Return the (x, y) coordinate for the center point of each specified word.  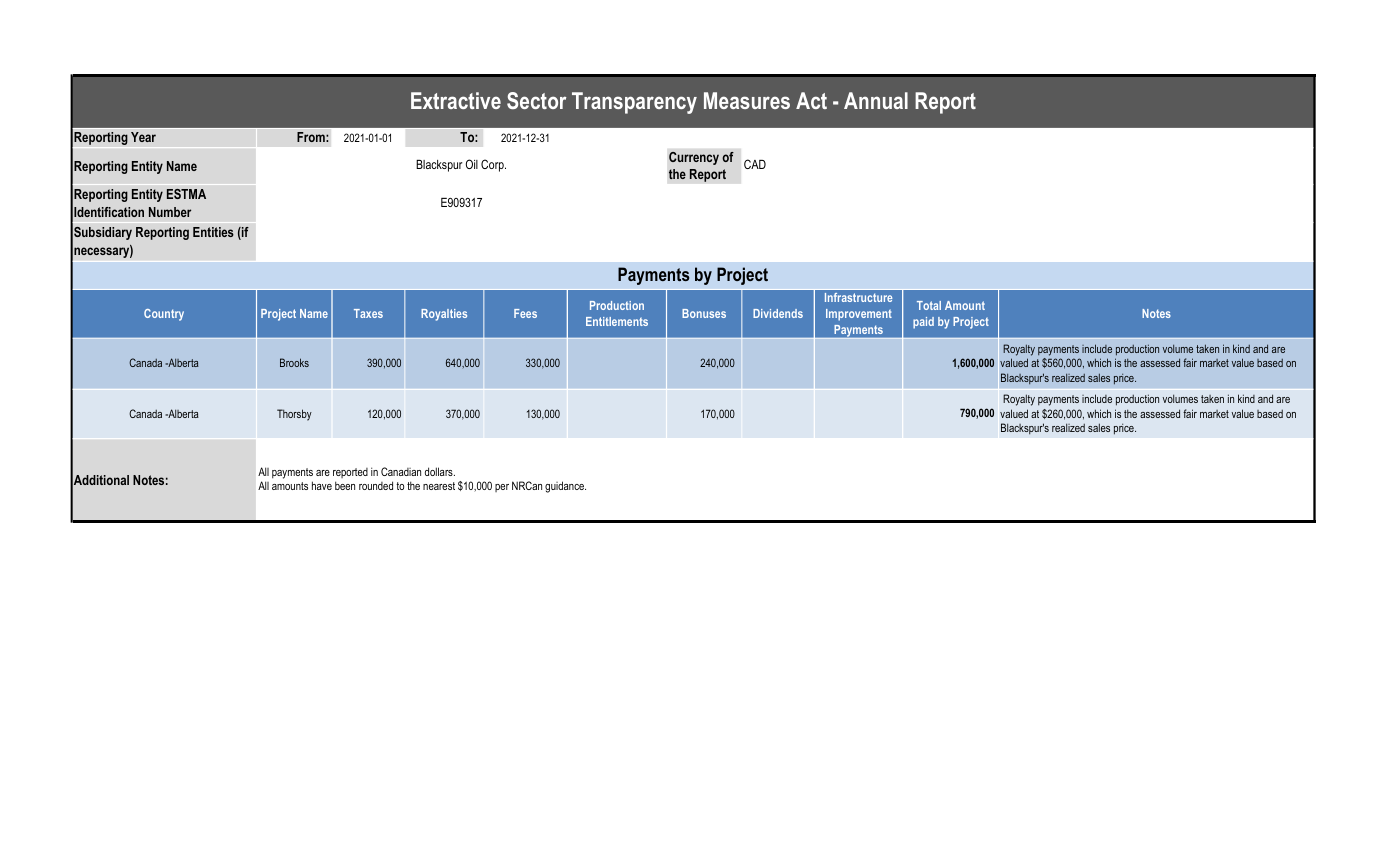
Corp (493, 165)
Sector (536, 100)
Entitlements (617, 321)
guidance (565, 487)
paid (923, 323)
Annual (876, 100)
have (322, 485)
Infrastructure (858, 297)
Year (143, 137)
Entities (213, 232)
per (502, 488)
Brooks (294, 362)
